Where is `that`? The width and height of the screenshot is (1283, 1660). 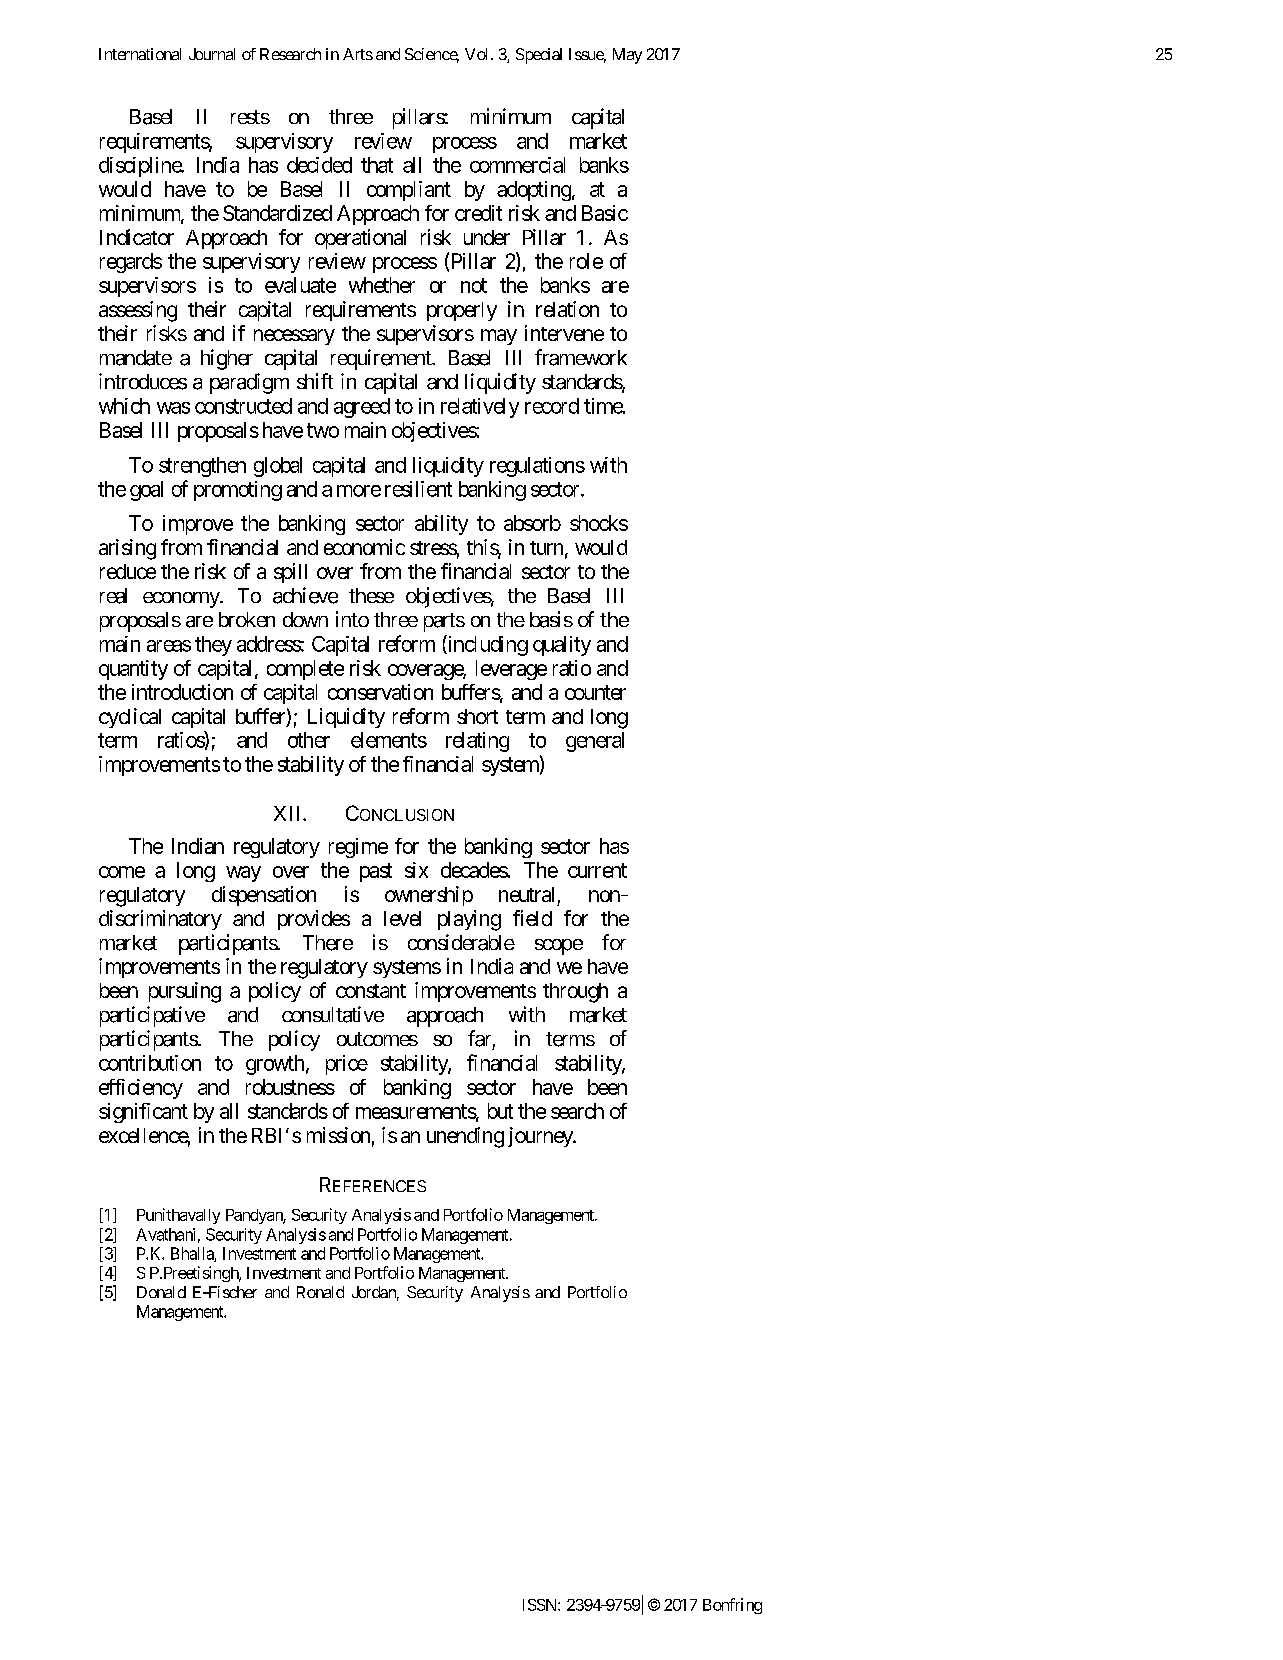
that is located at coordinates (377, 165).
